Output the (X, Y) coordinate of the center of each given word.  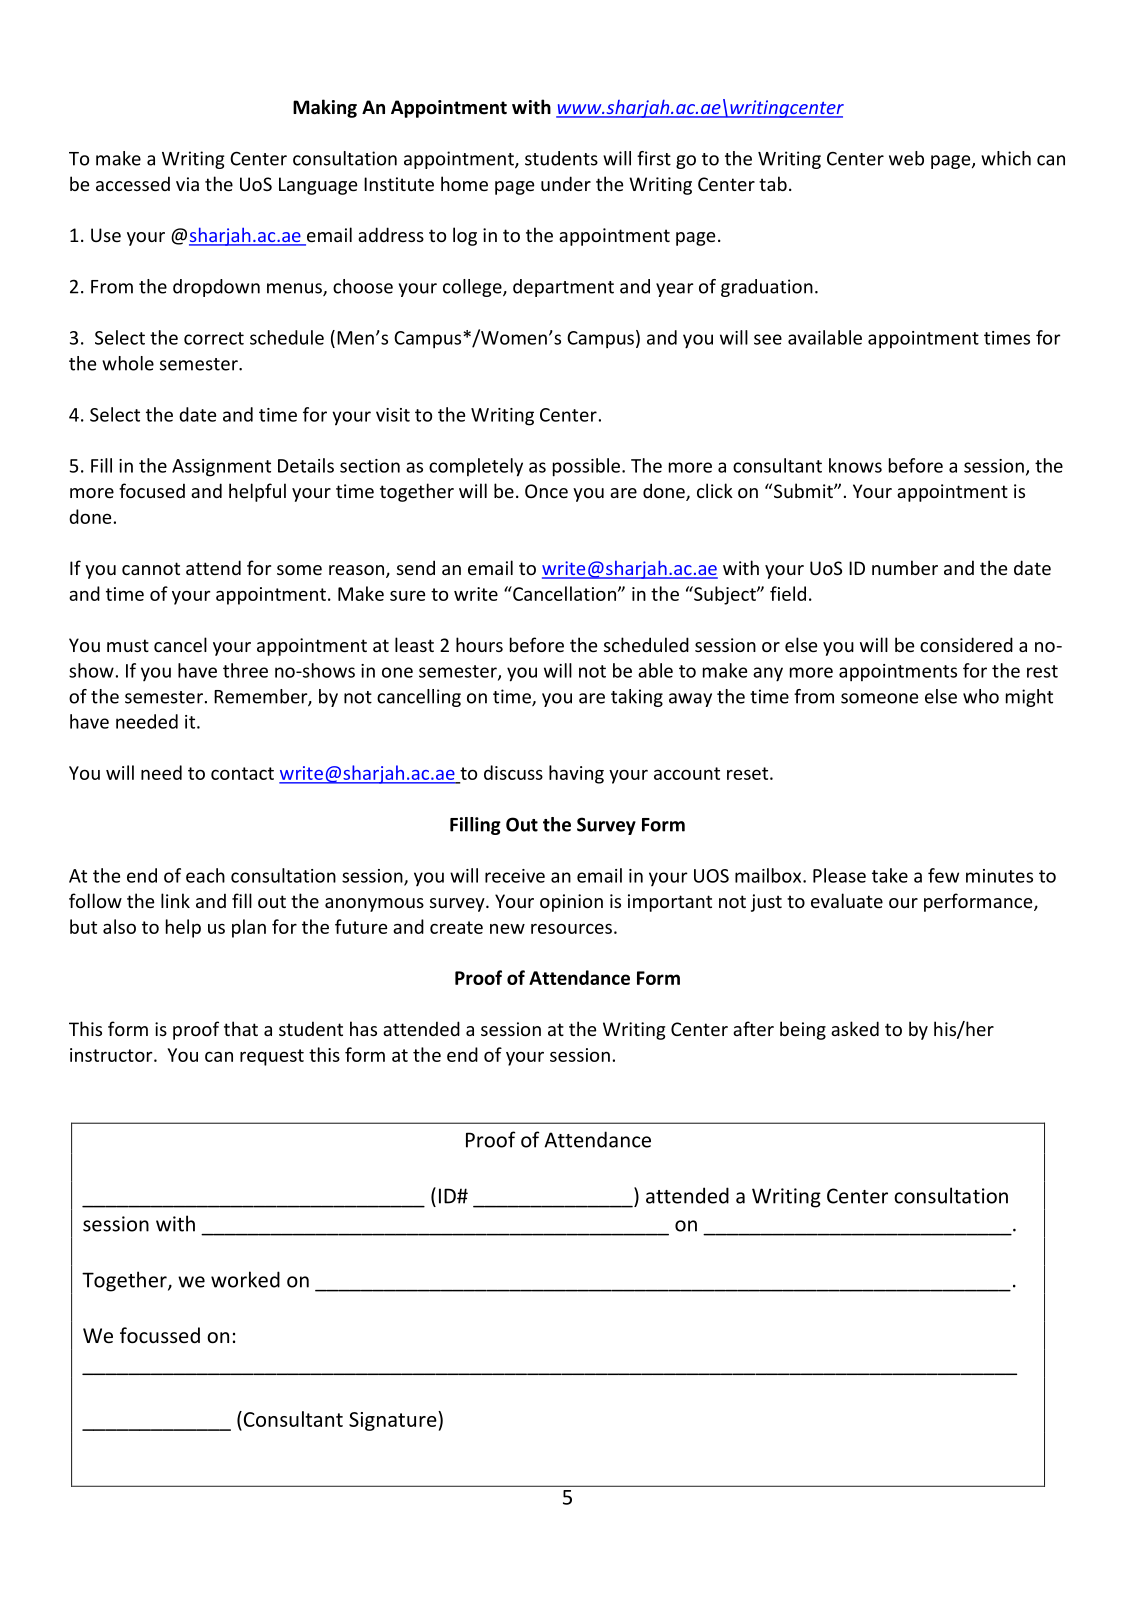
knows (855, 465)
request (272, 1057)
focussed (160, 1335)
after (753, 1028)
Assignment (221, 468)
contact (242, 773)
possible (588, 467)
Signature (394, 1421)
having (576, 774)
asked (855, 1028)
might (1029, 698)
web (906, 158)
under (566, 183)
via (187, 184)
